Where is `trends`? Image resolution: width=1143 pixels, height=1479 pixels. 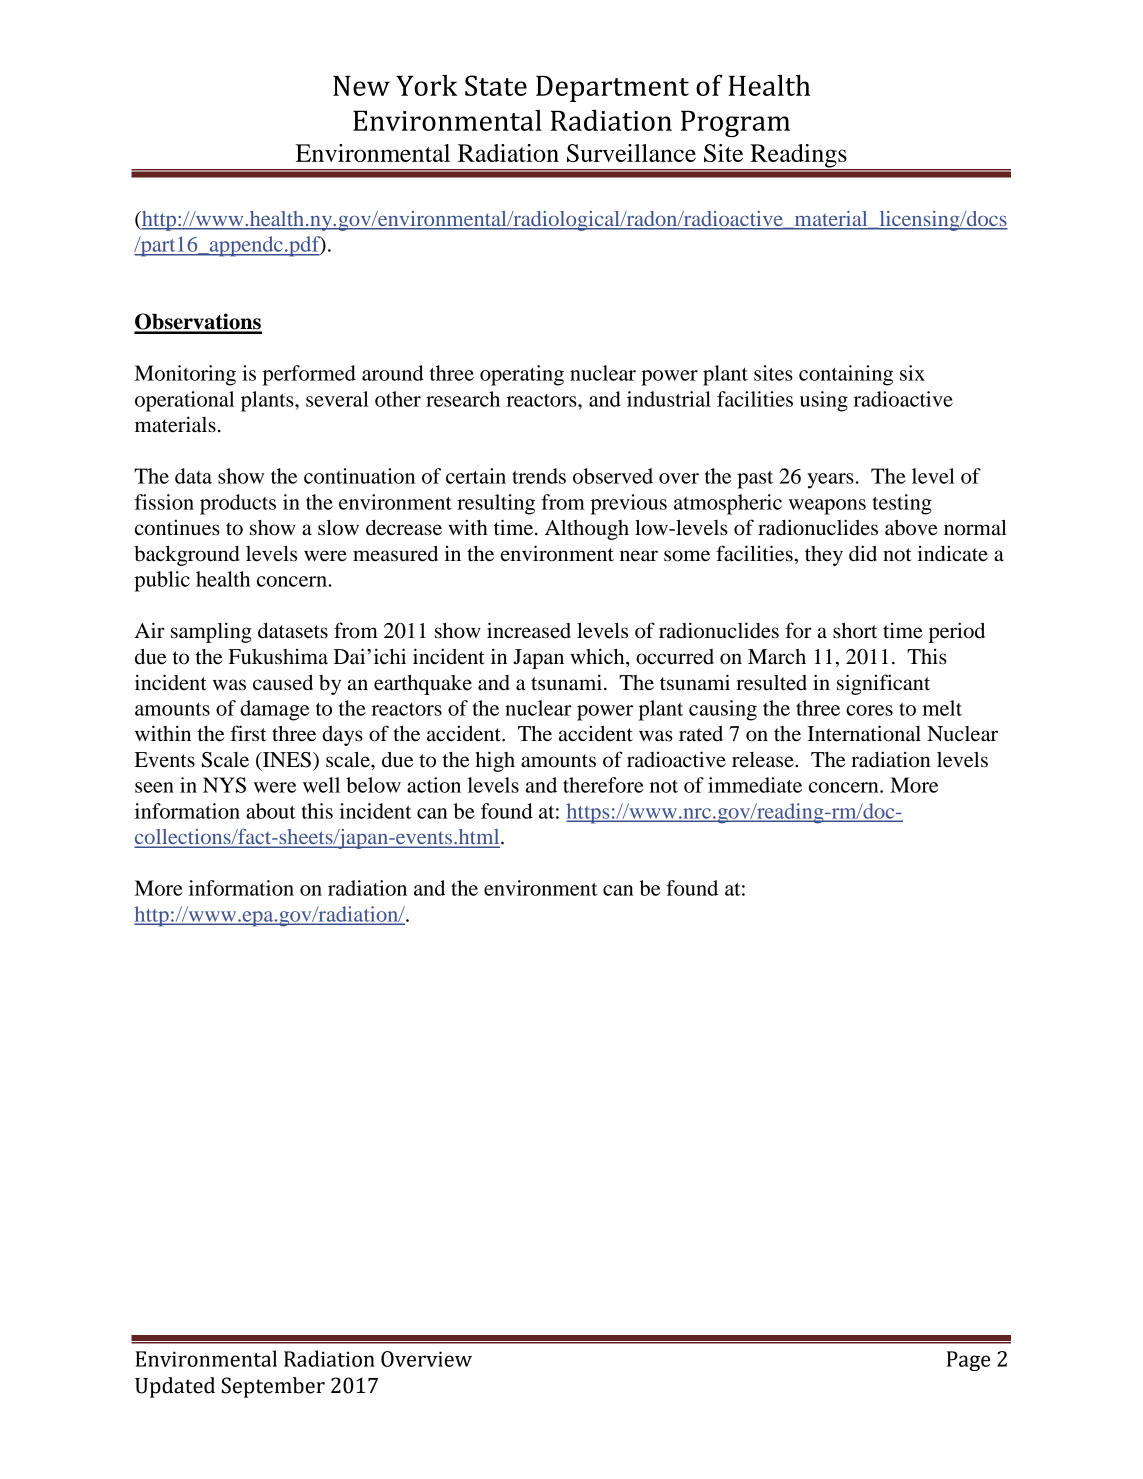 trends is located at coordinates (539, 476).
